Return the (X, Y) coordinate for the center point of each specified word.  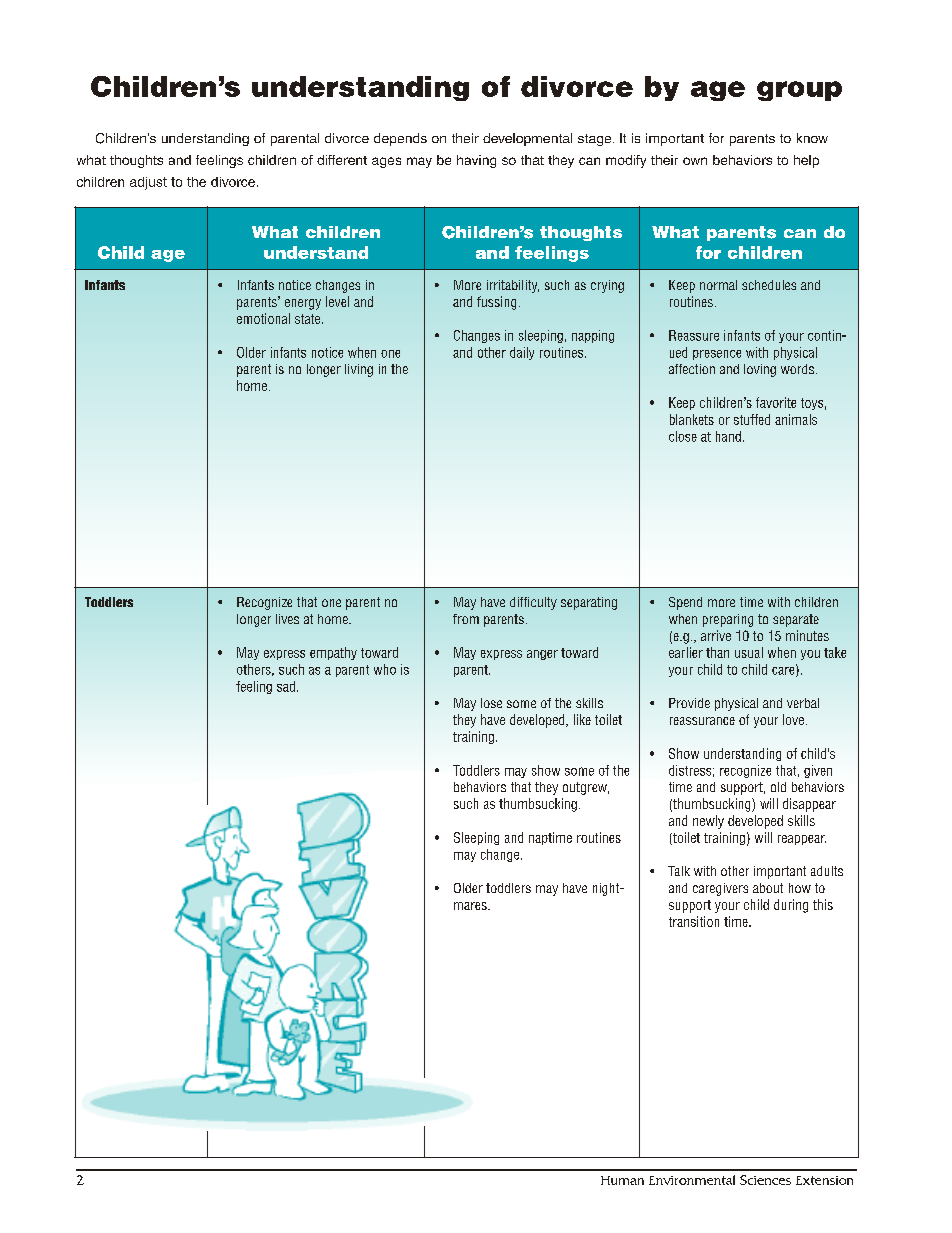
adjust (148, 183)
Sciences (765, 1180)
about (768, 888)
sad (286, 686)
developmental (527, 139)
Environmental (692, 1180)
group (799, 91)
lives (287, 619)
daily (522, 353)
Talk (679, 871)
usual (749, 652)
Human (622, 1180)
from (466, 619)
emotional (263, 318)
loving (760, 370)
